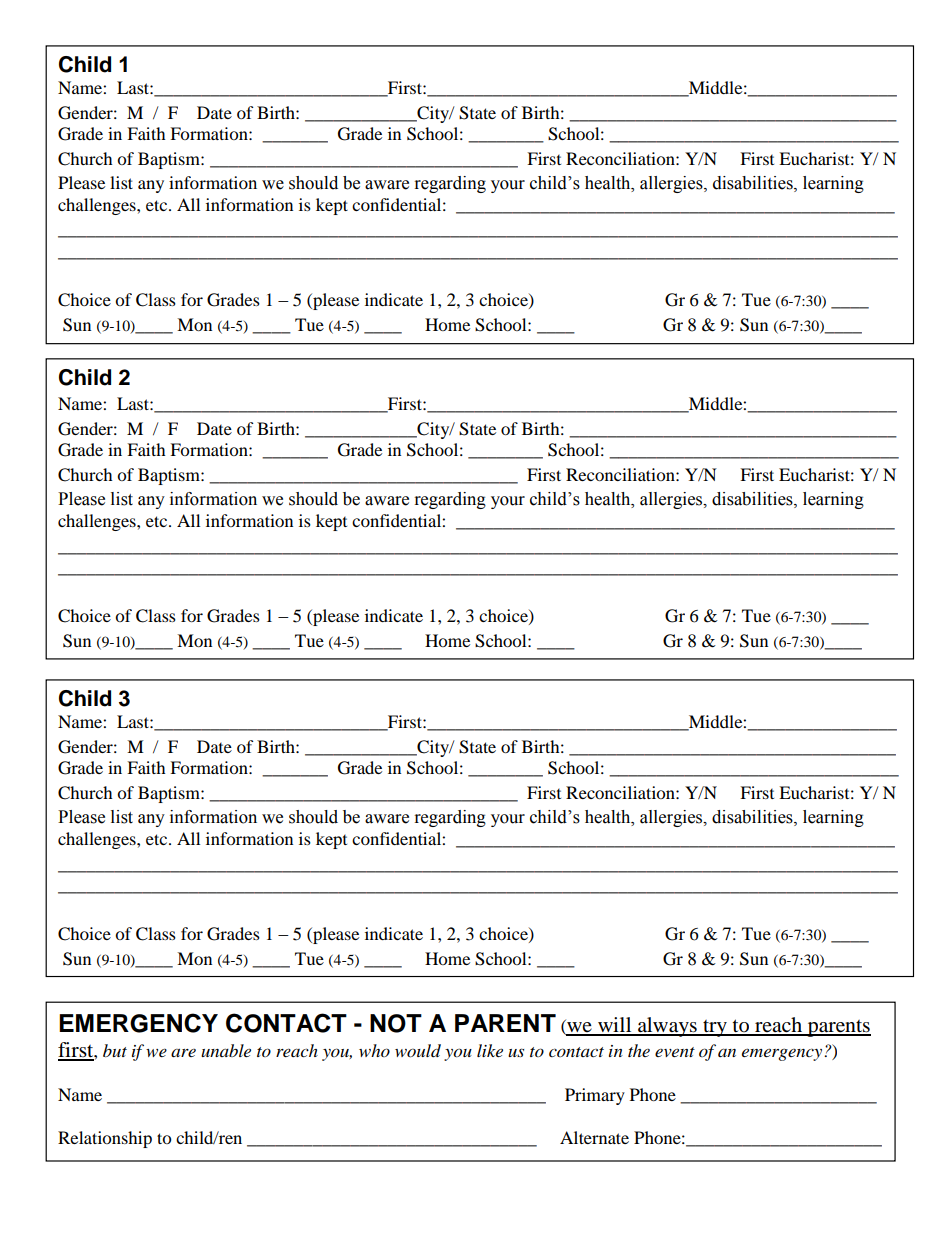 Image resolution: width=952 pixels, height=1233 pixels. Describe the element at coordinates (595, 1096) in the screenshot. I see `Primary` at that location.
